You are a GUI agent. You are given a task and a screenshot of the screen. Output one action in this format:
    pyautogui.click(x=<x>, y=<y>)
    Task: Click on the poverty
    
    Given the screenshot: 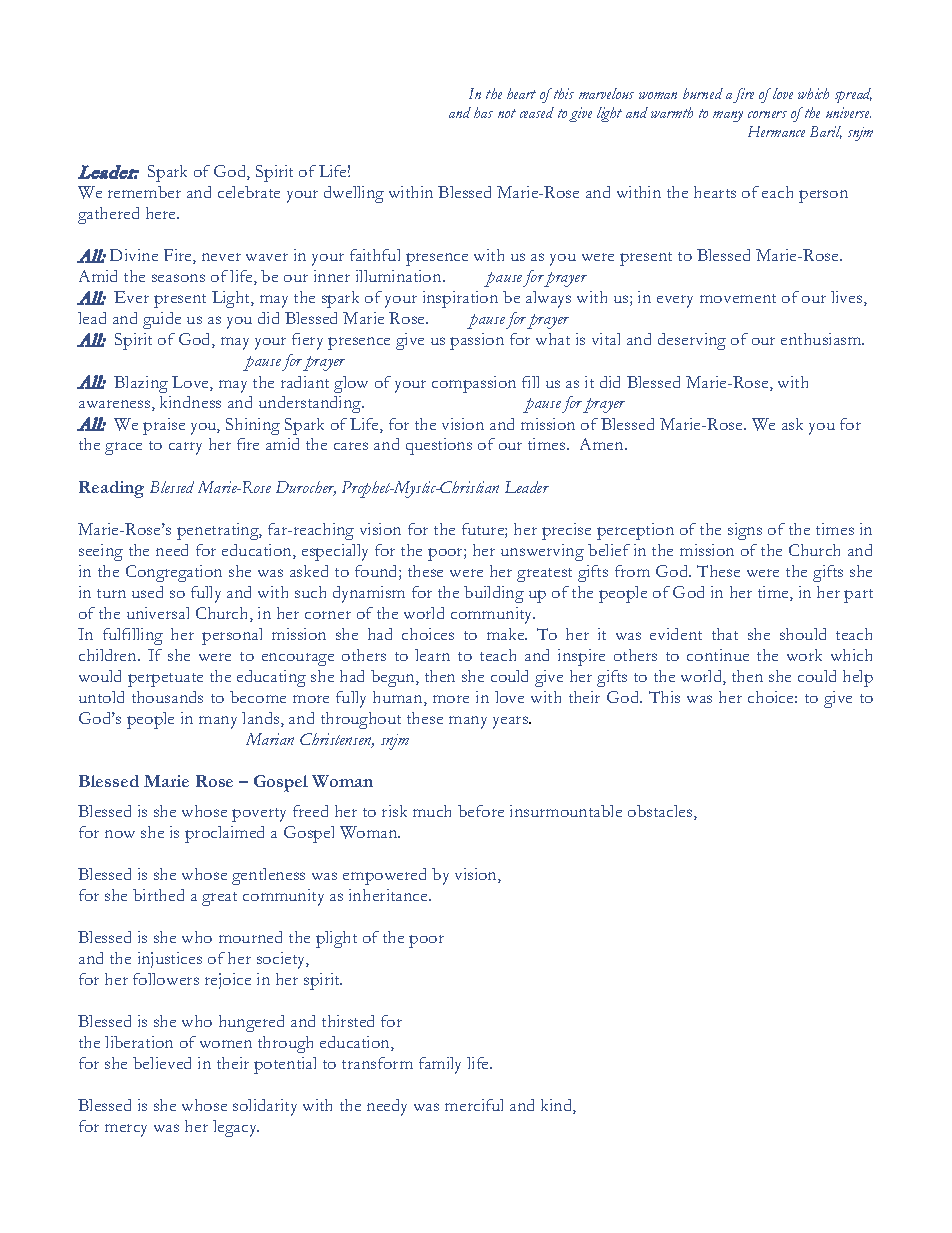 What is the action you would take?
    pyautogui.click(x=259, y=815)
